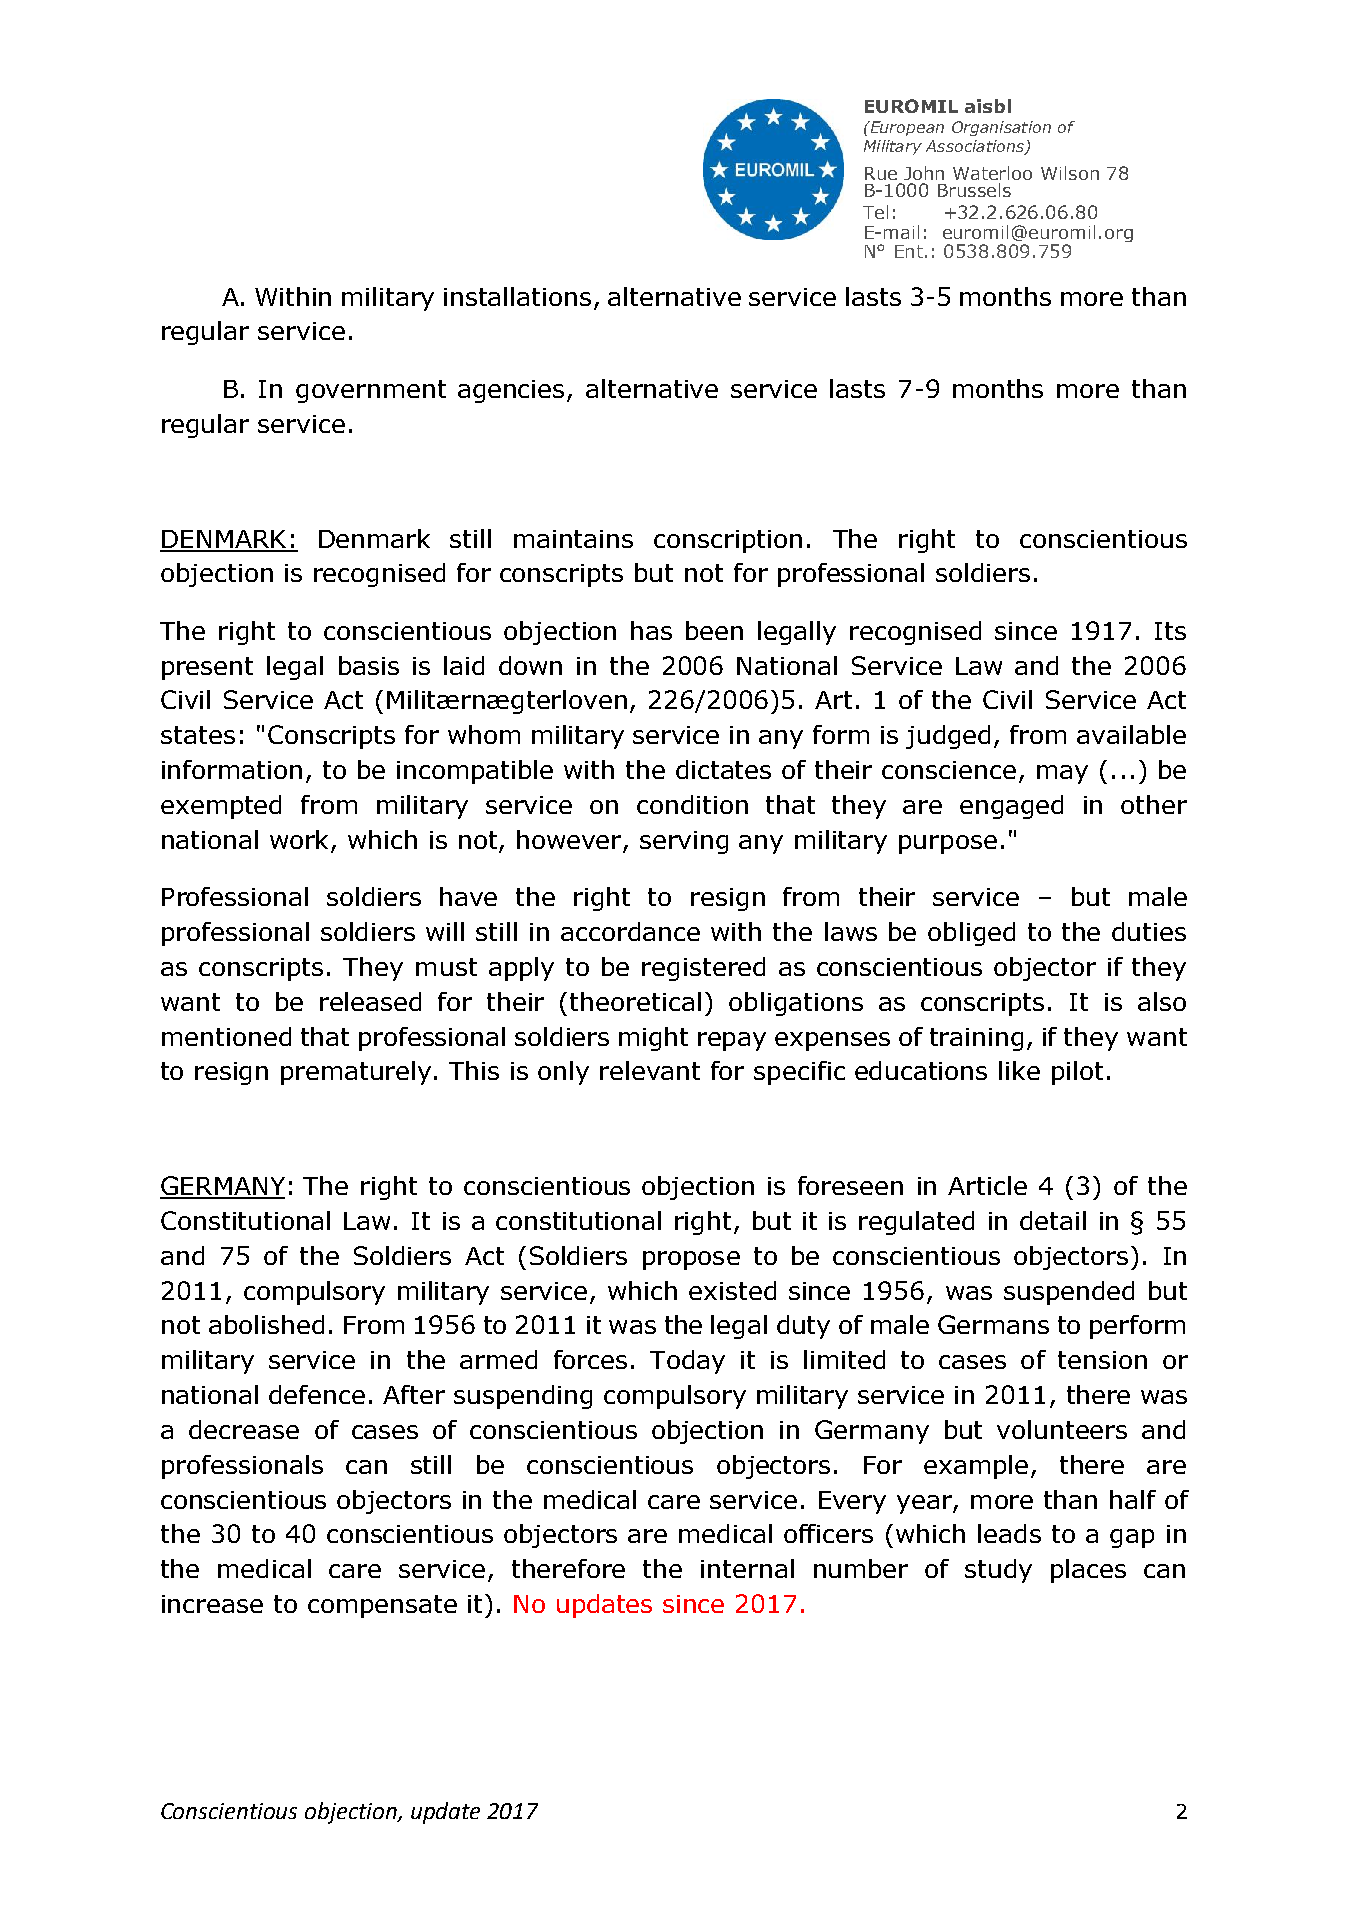 This screenshot has height=1906, width=1348. Describe the element at coordinates (714, 630) in the screenshot. I see `been` at that location.
